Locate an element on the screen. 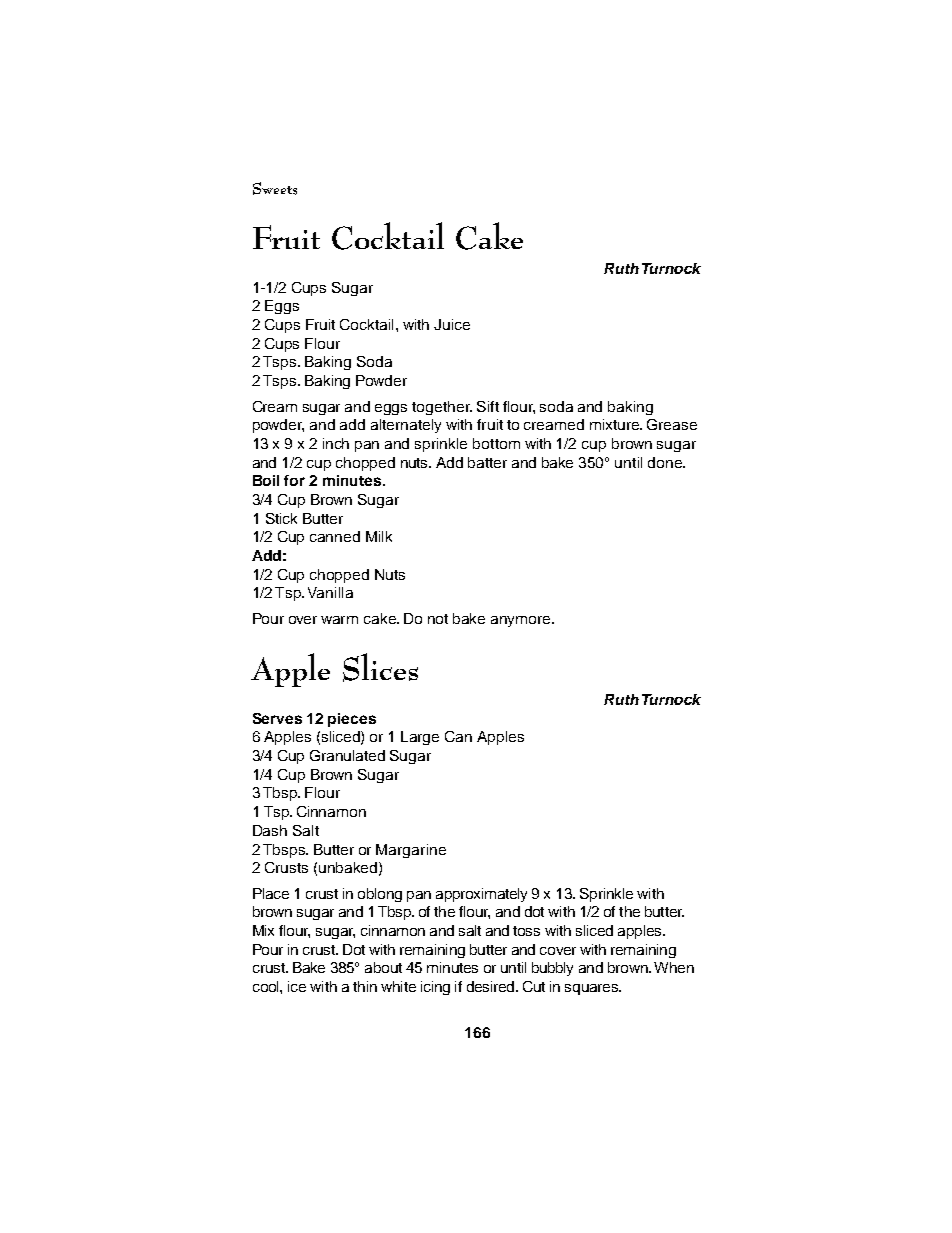 This screenshot has height=1233, width=952. anymore is located at coordinates (522, 621).
